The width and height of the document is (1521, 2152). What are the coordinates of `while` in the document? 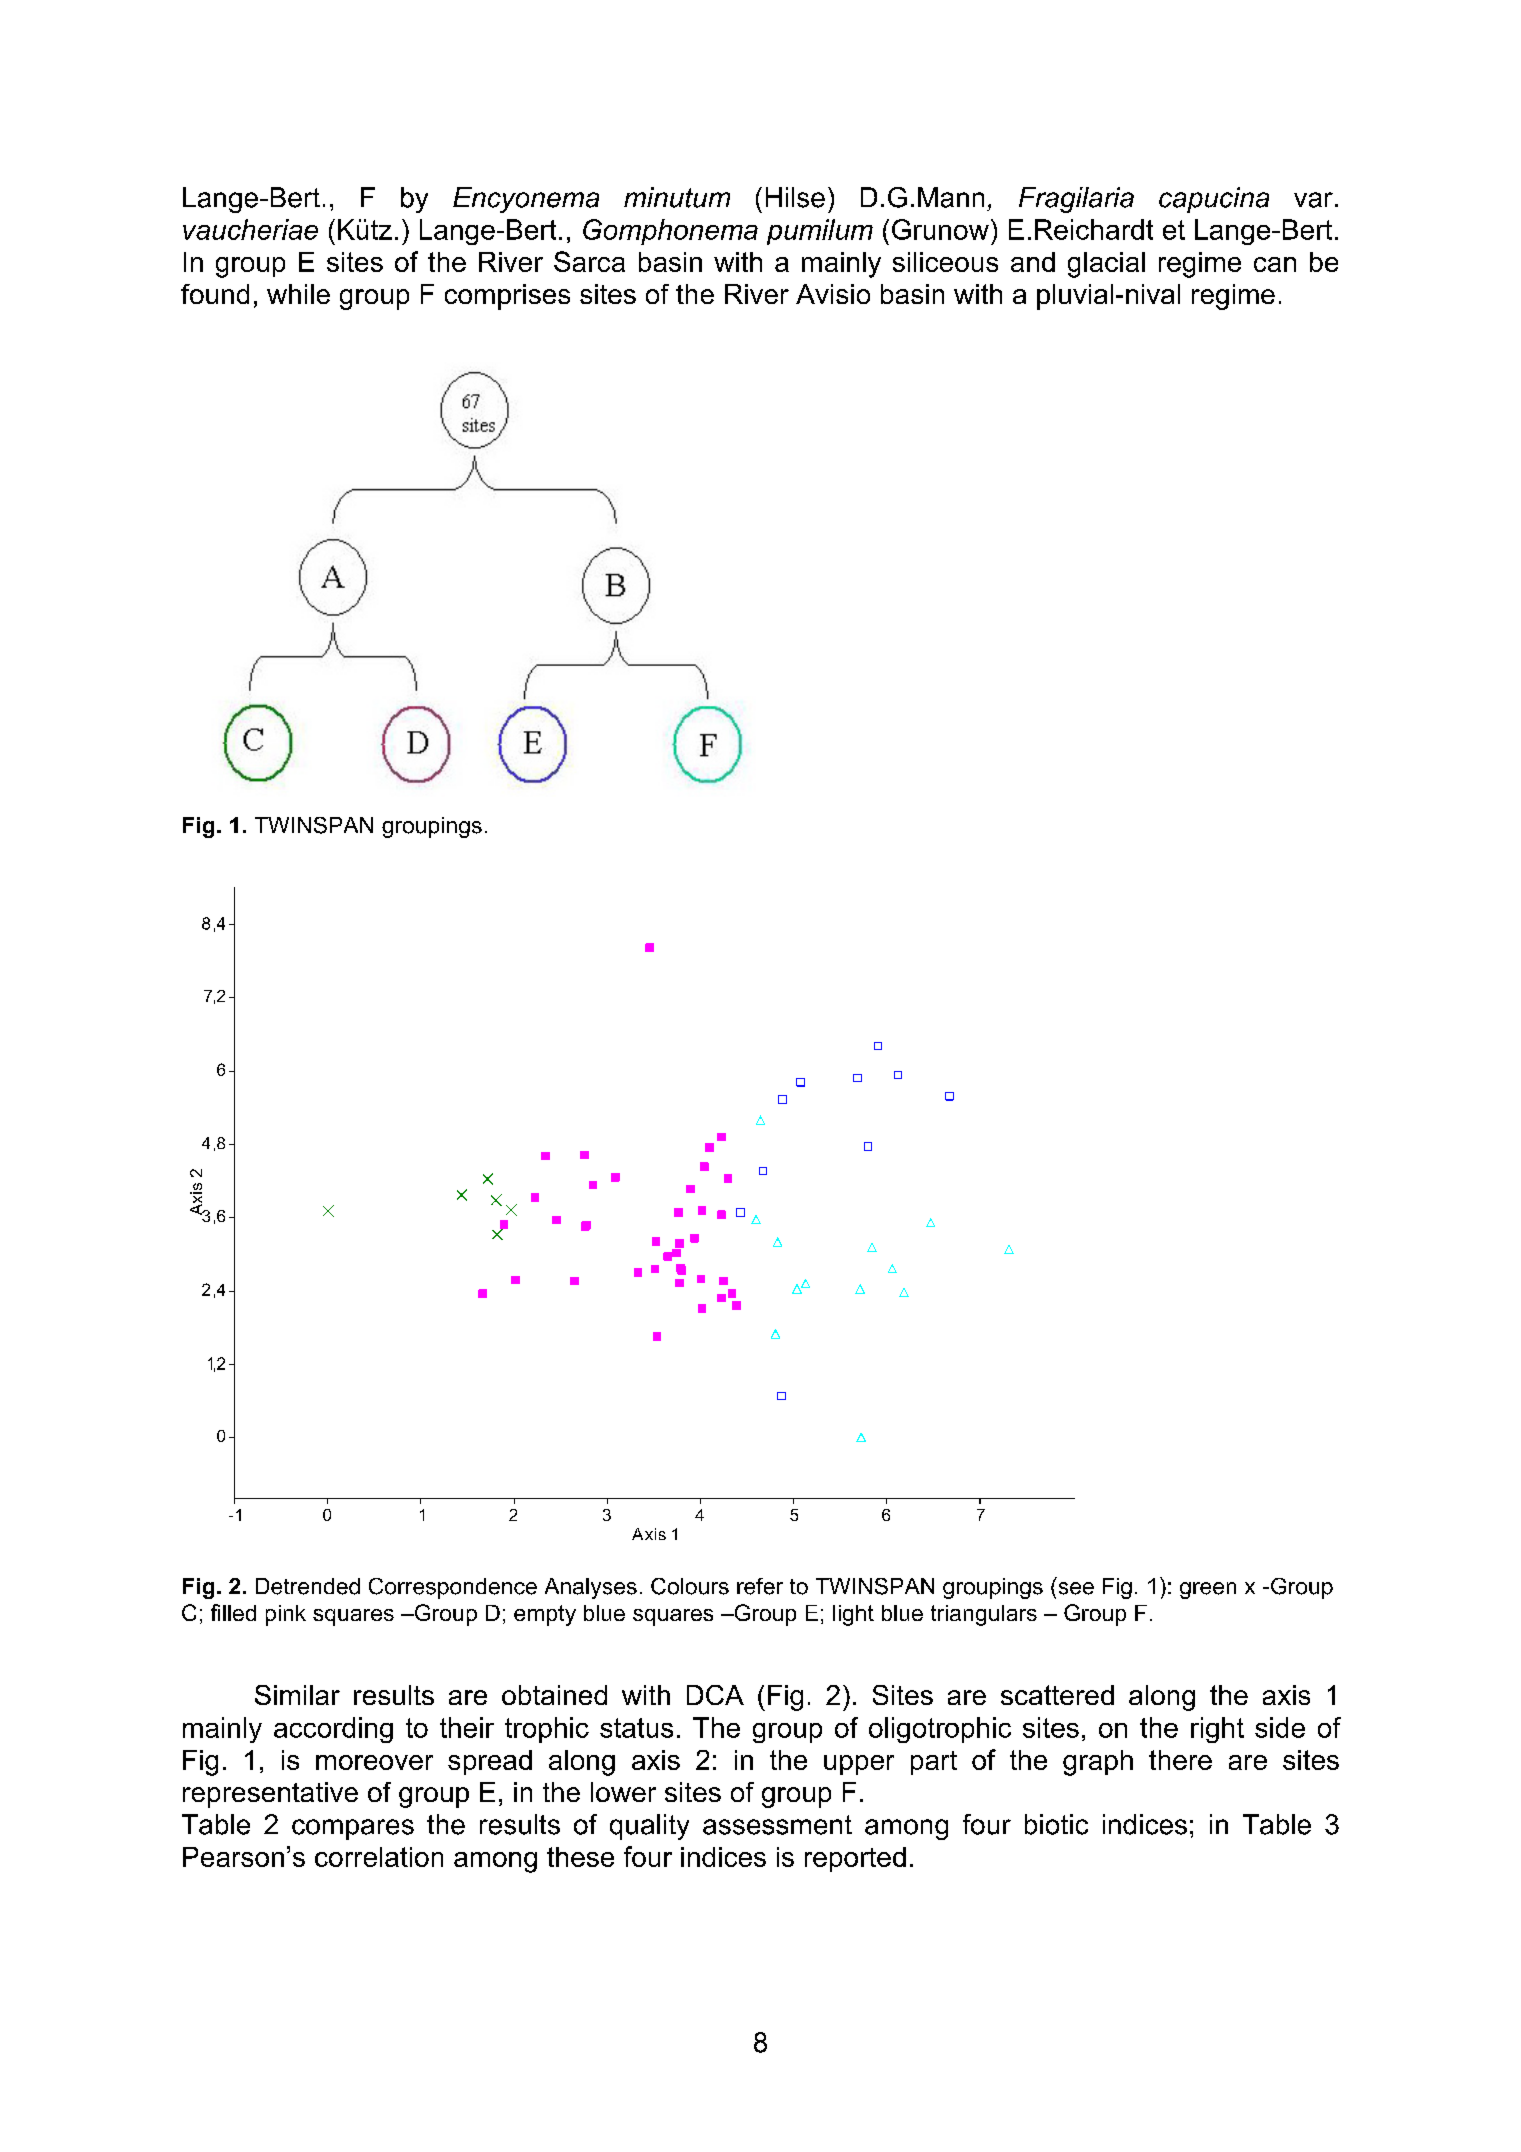 It's located at (298, 294).
